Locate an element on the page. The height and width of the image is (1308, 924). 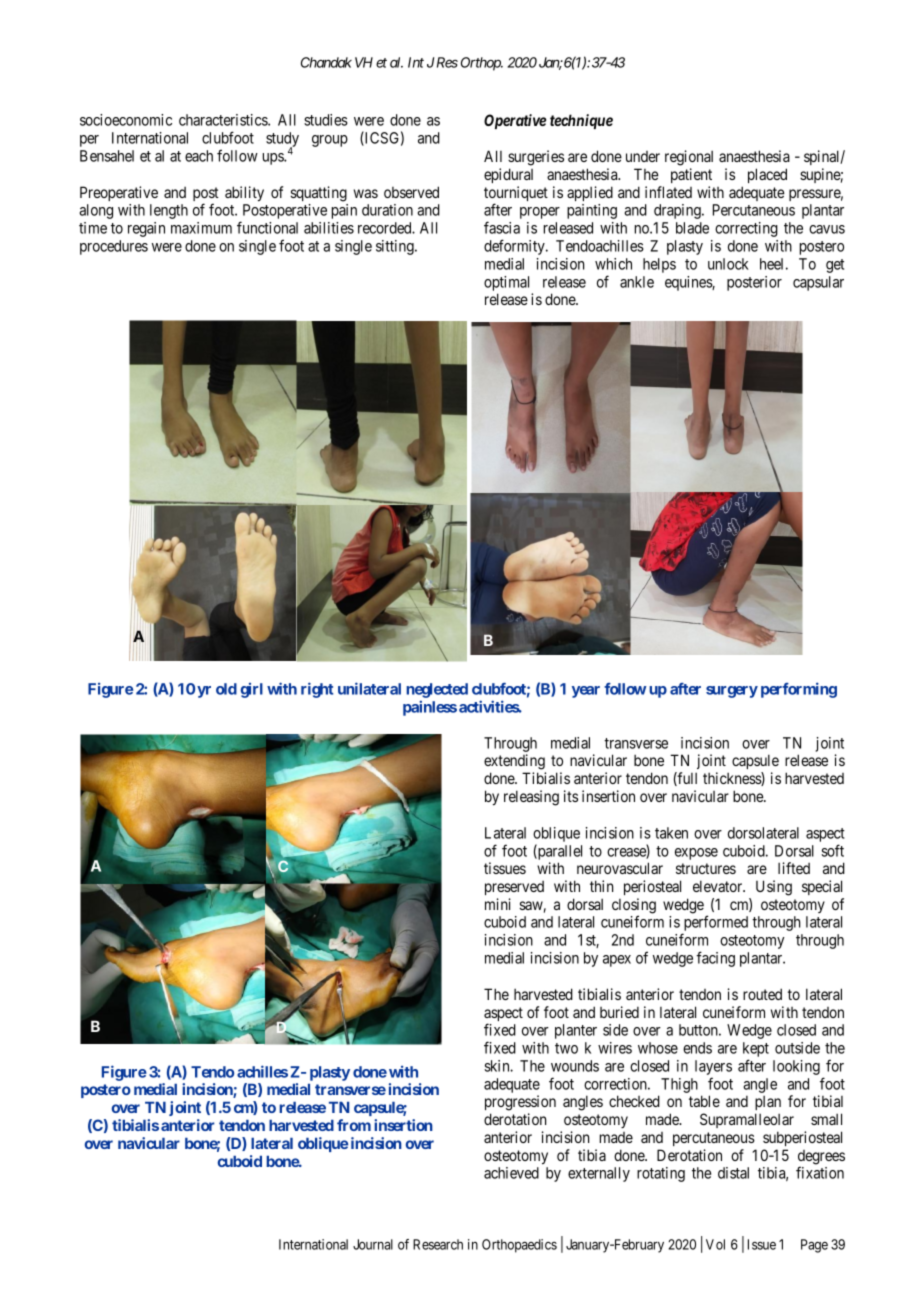
epidural is located at coordinates (508, 175).
